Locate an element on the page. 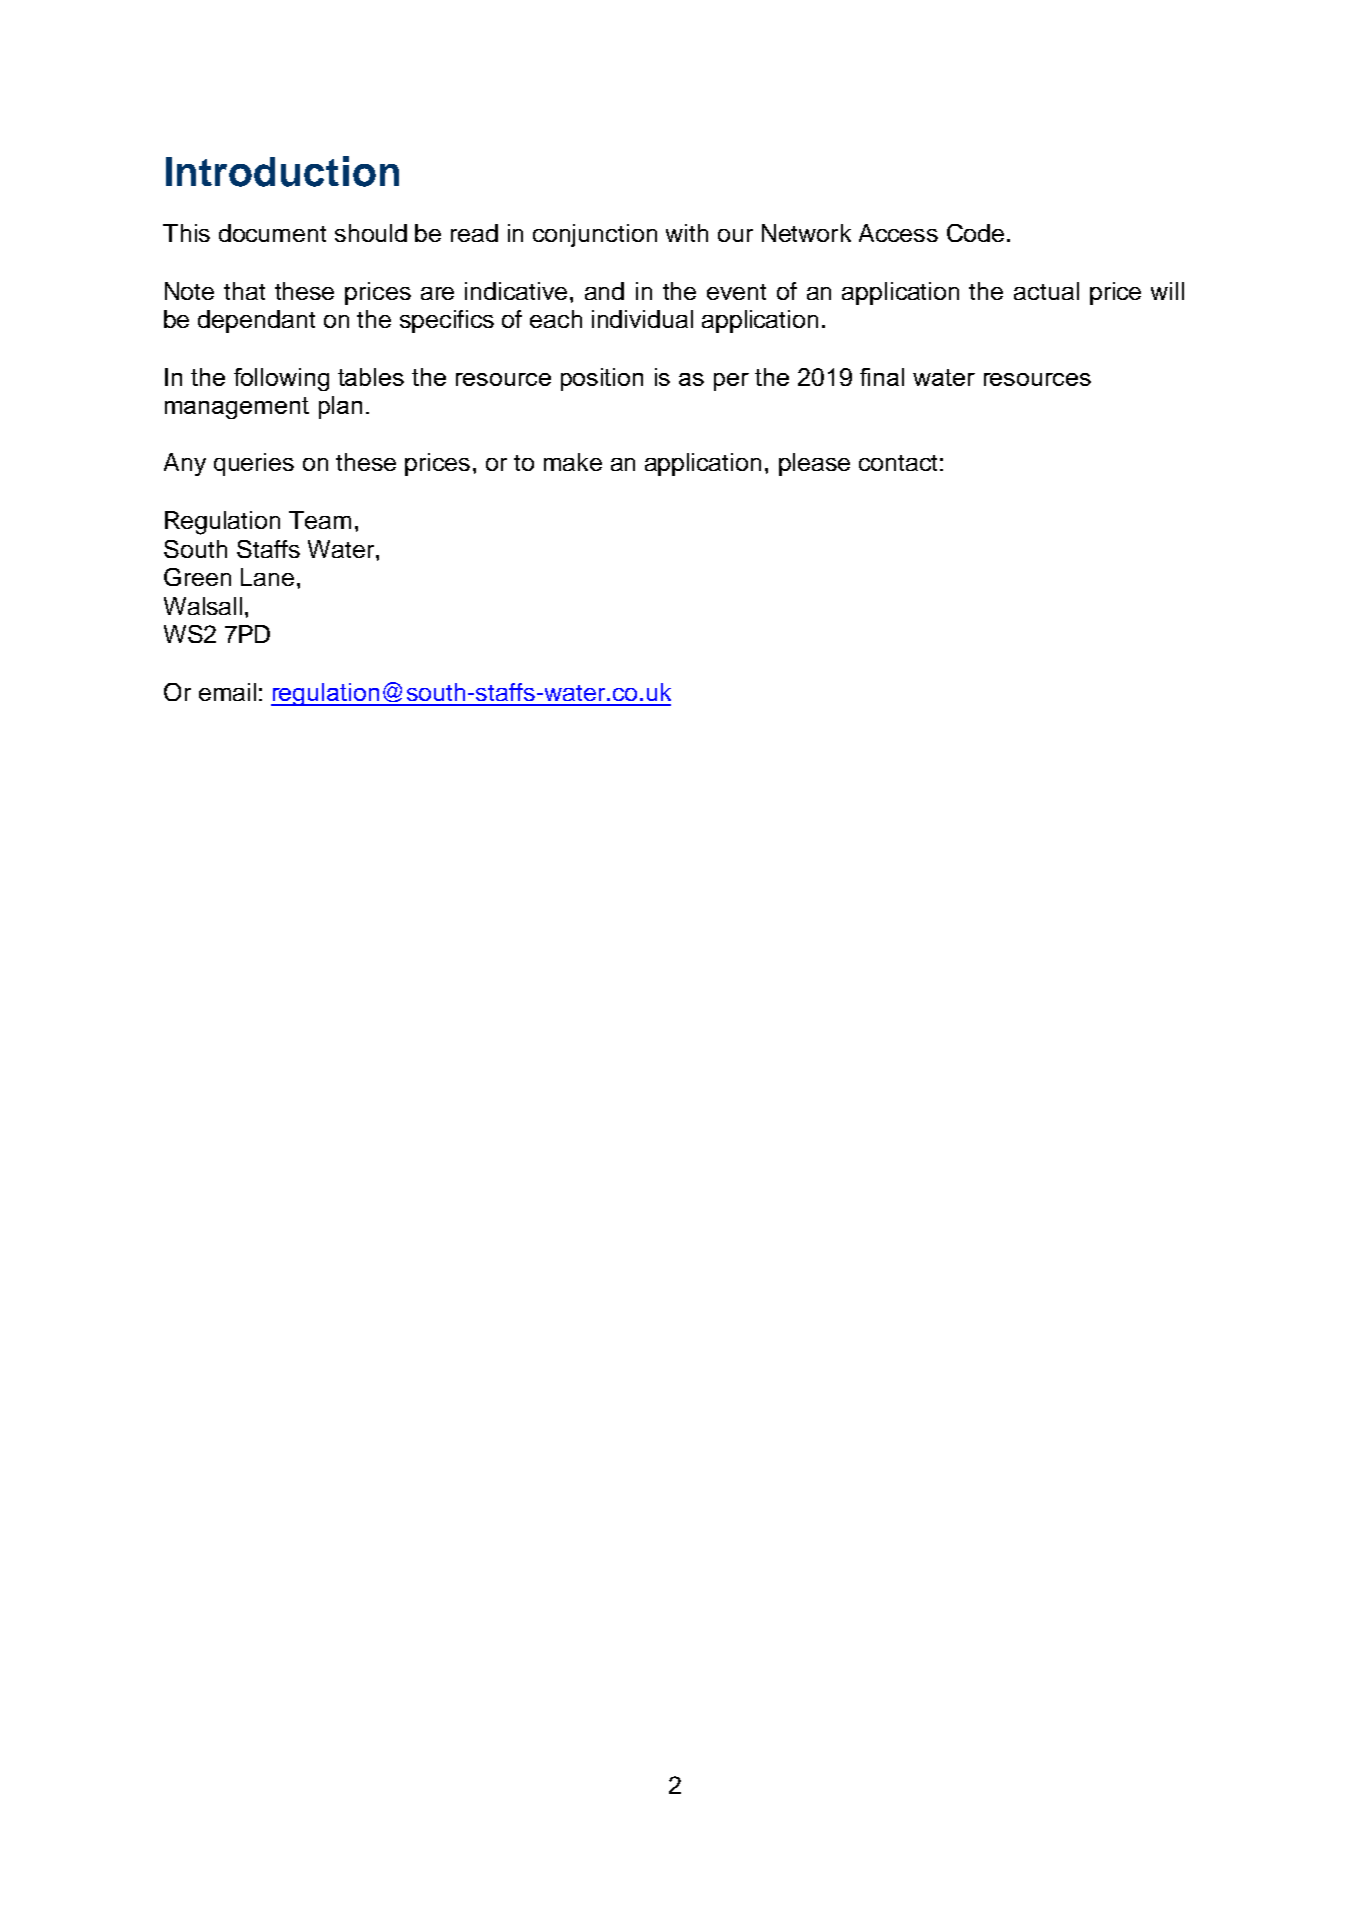  actual is located at coordinates (1046, 291).
